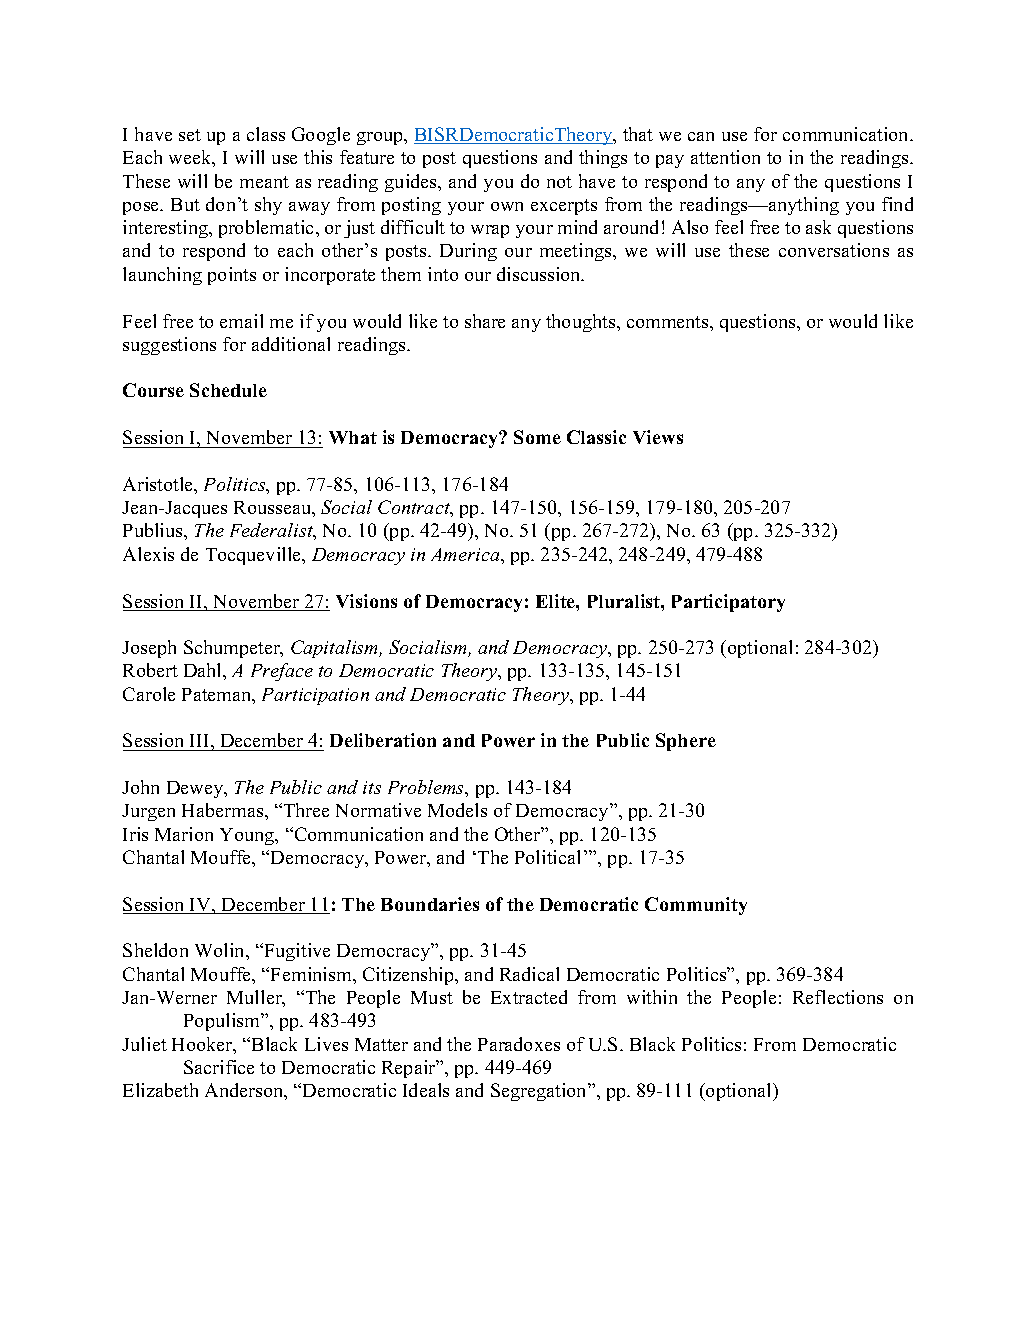 Image resolution: width=1035 pixels, height=1339 pixels. What do you see at coordinates (728, 603) in the screenshot?
I see `Participatory` at bounding box center [728, 603].
